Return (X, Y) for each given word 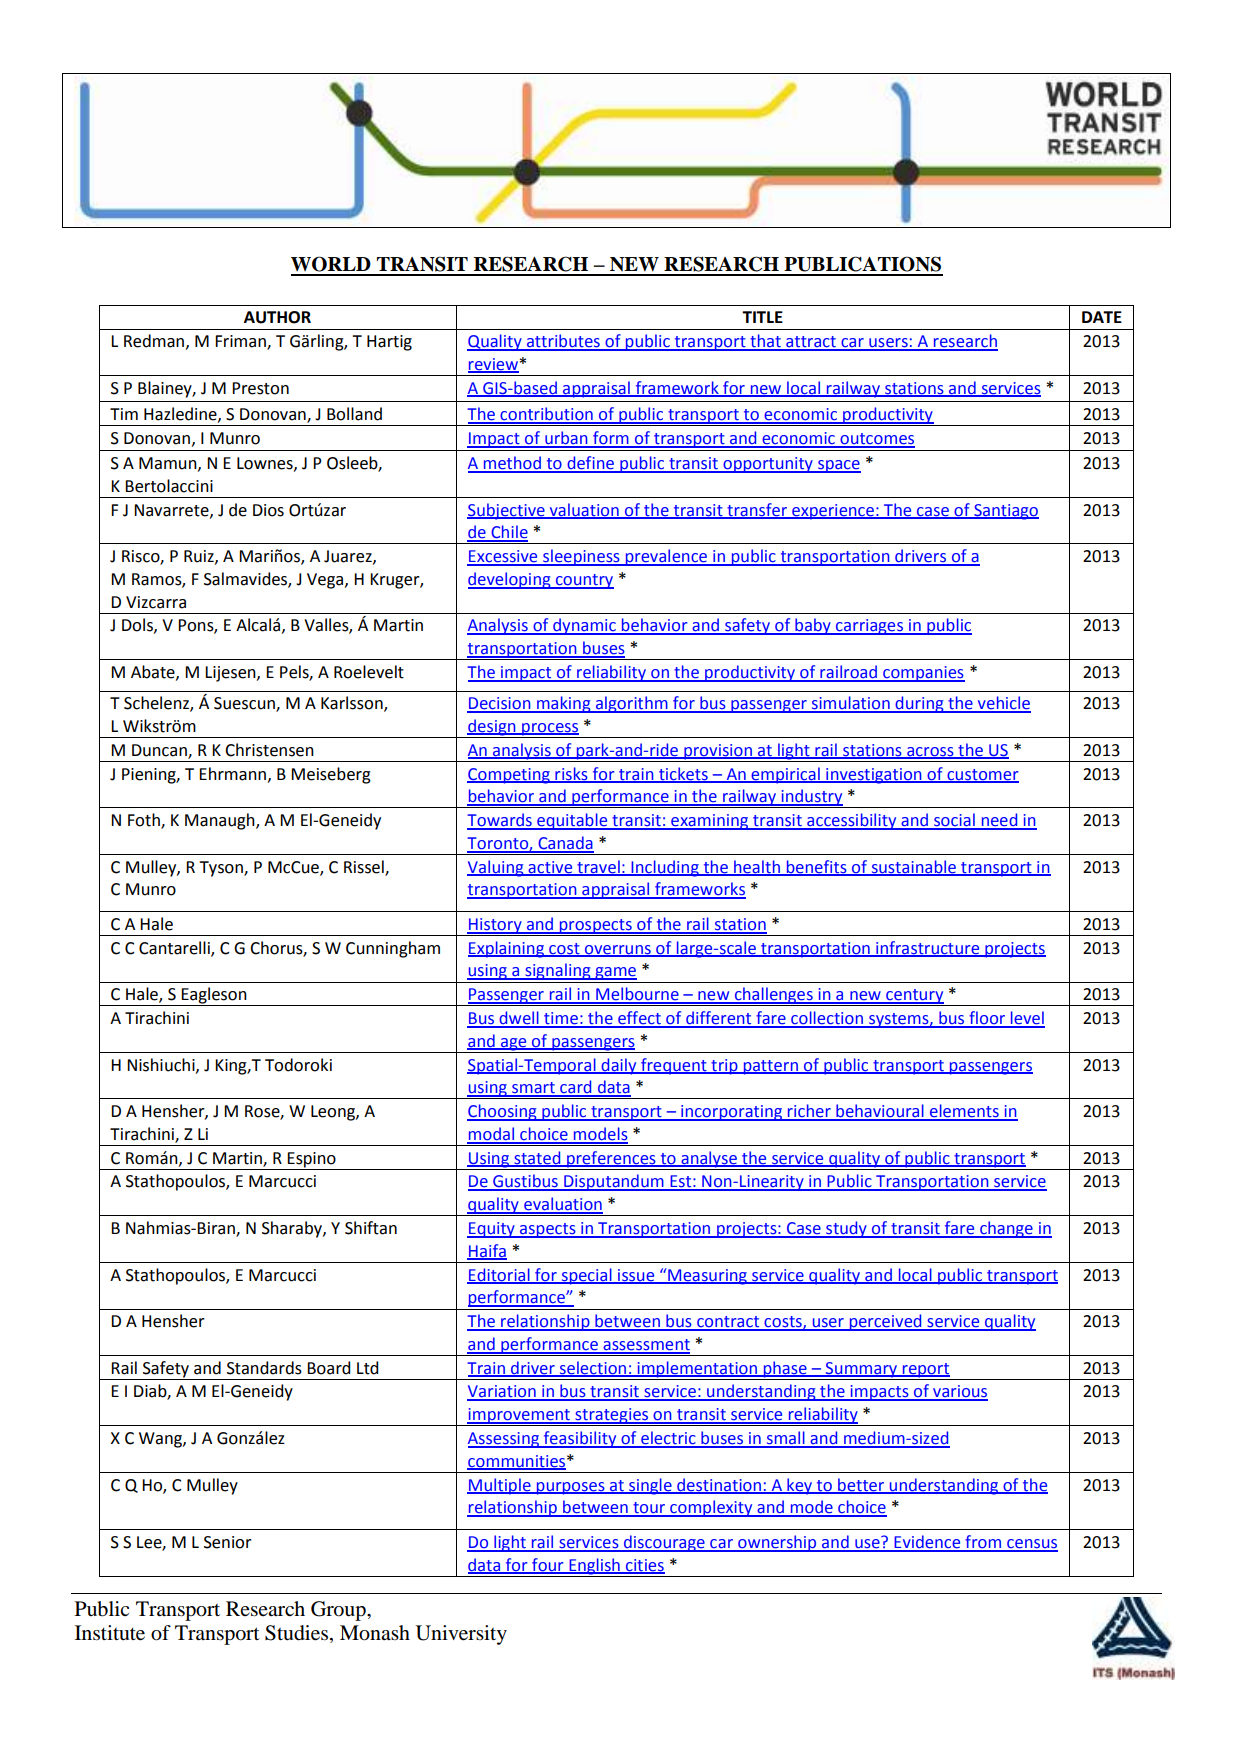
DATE (1102, 317)
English (594, 1567)
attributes (563, 342)
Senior (228, 1542)
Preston (260, 388)
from (983, 1543)
